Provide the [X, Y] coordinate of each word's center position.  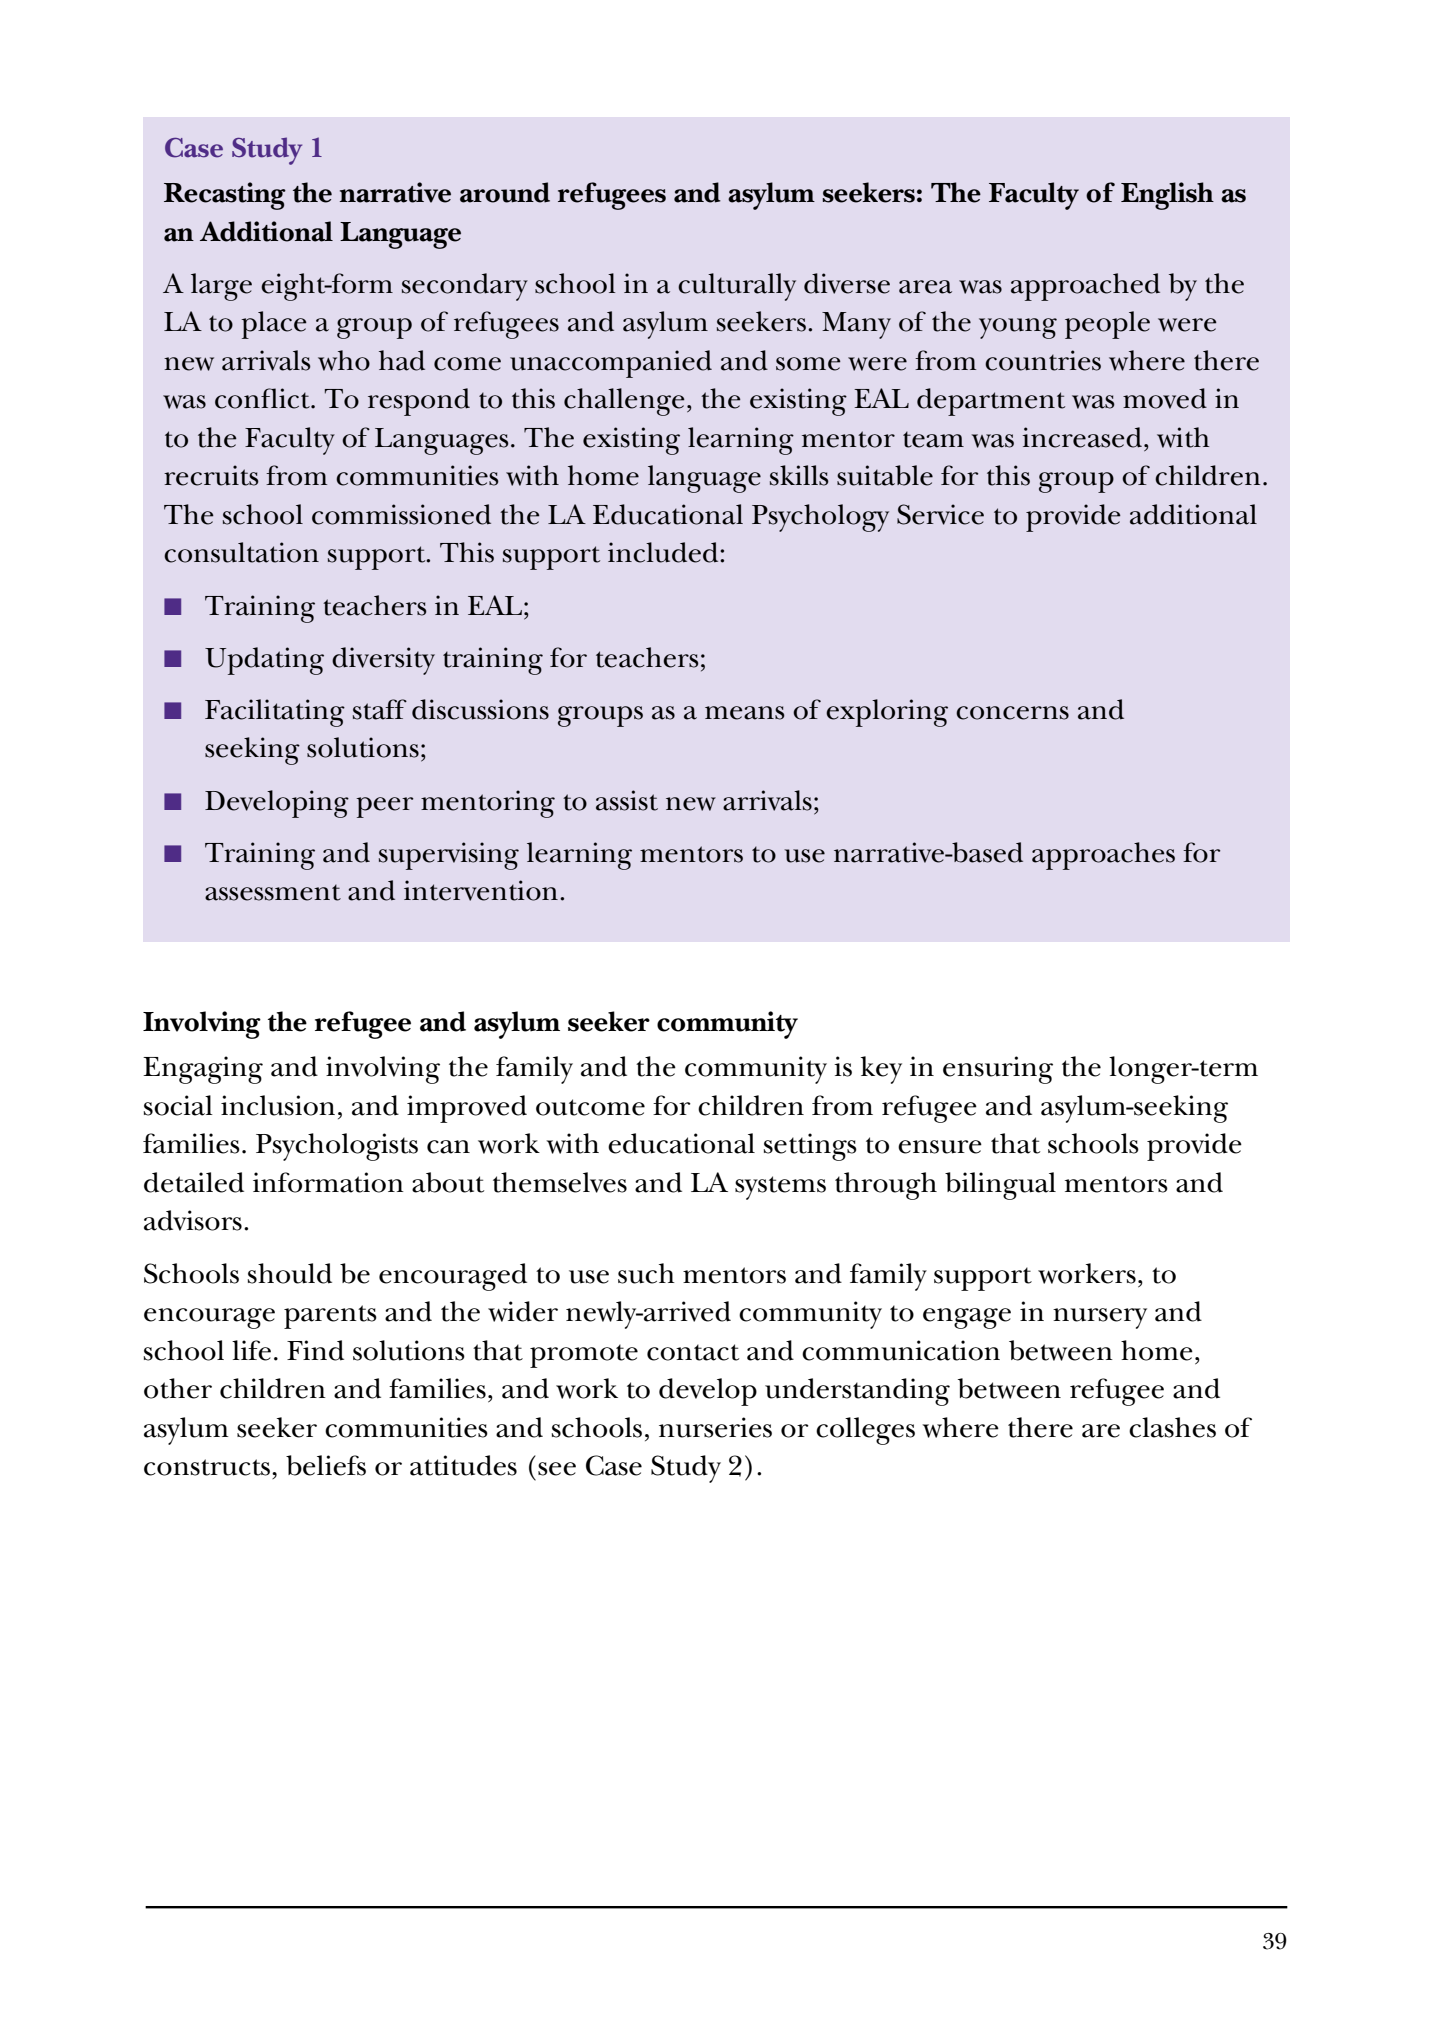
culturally [737, 287]
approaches [1103, 856]
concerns [1012, 713]
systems [780, 1188]
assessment [273, 892]
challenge [624, 402]
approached [1085, 287]
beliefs [326, 1465]
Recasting [225, 196]
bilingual [1000, 1186]
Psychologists [337, 1147]
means [745, 713]
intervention [481, 890]
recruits [211, 475]
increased [1082, 437]
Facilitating [275, 713]
